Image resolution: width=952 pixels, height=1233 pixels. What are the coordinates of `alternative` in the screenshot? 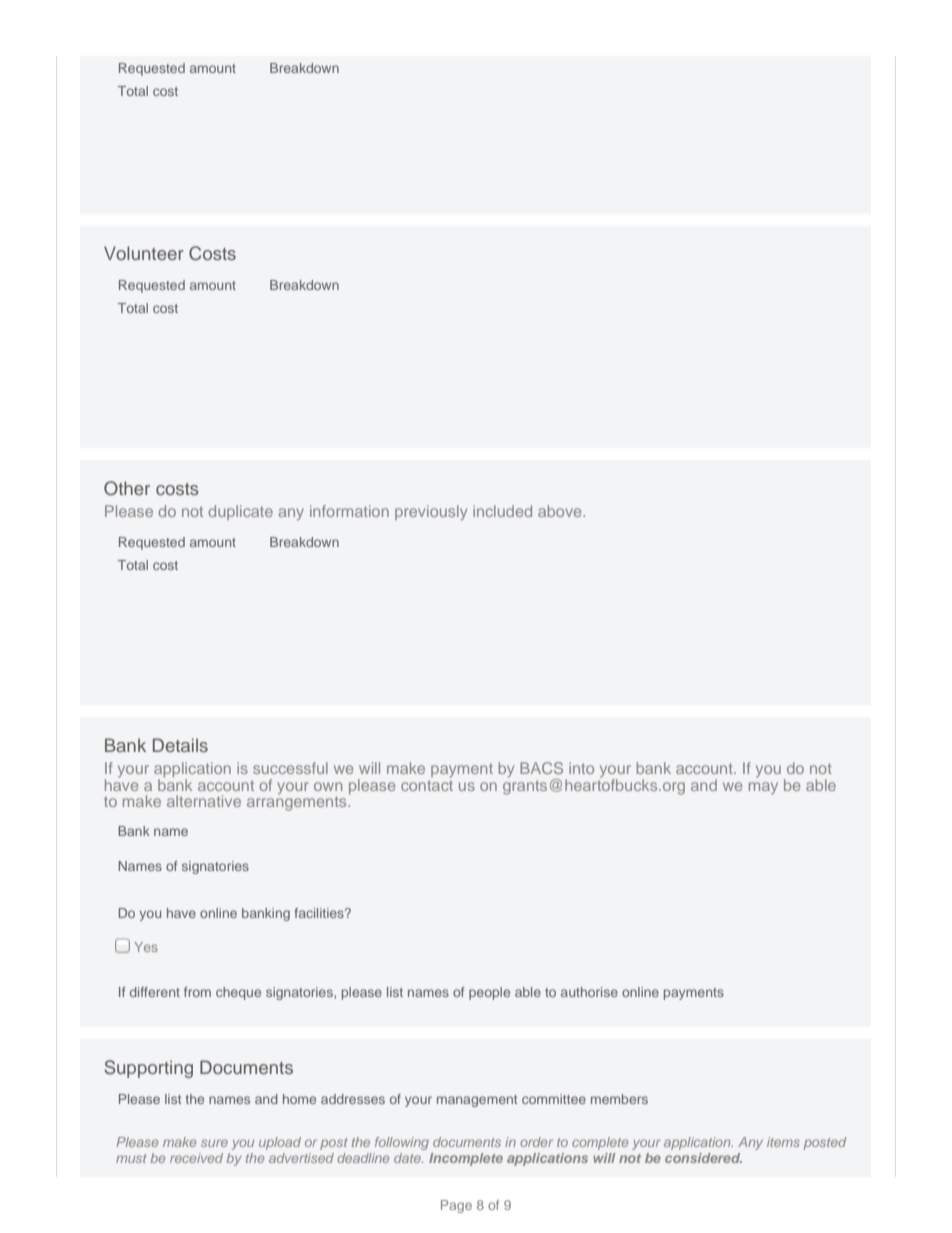 It's located at (204, 801).
